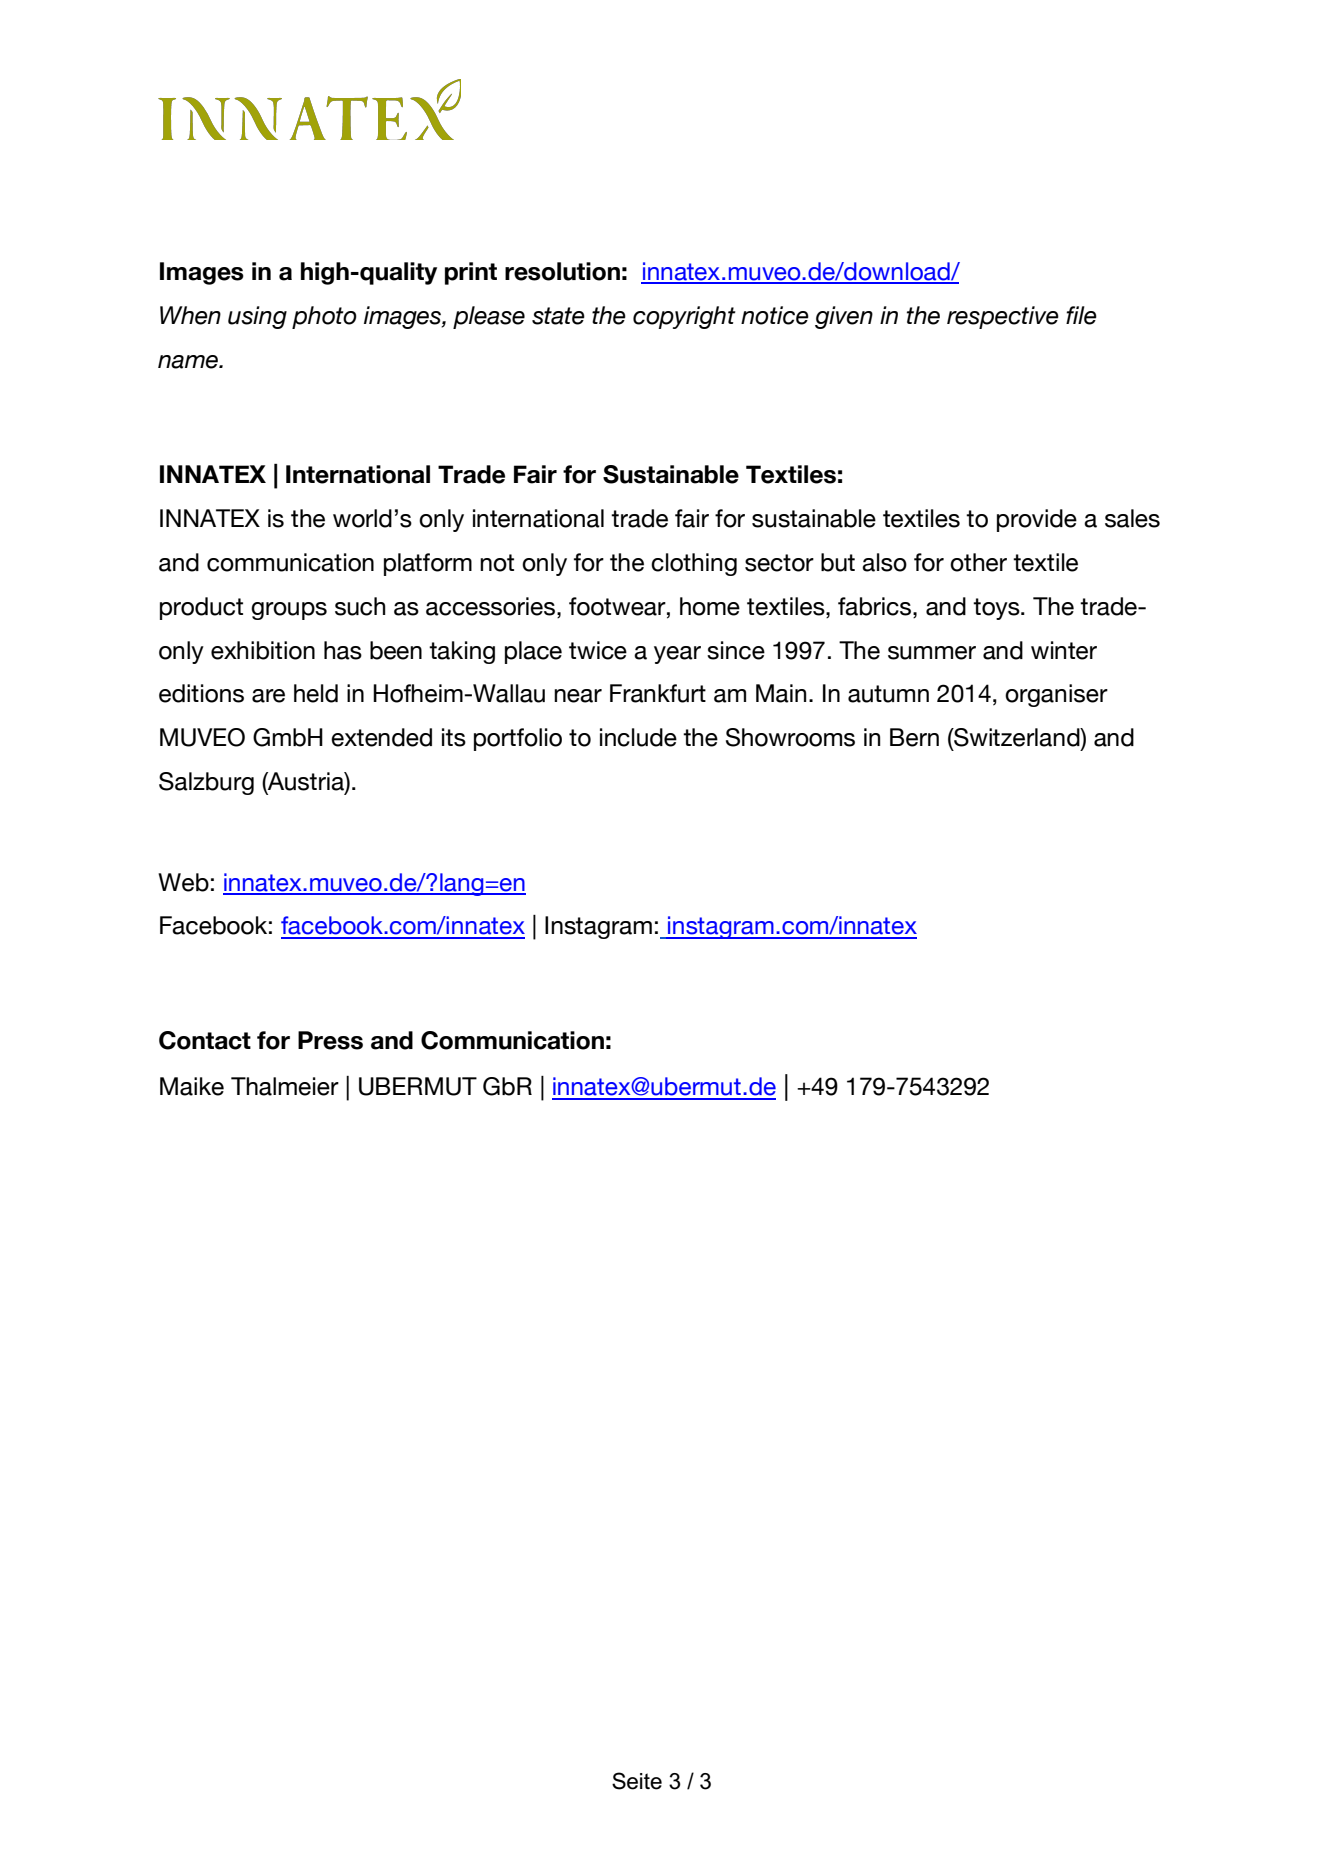  Describe the element at coordinates (684, 317) in the screenshot. I see `copyright` at that location.
